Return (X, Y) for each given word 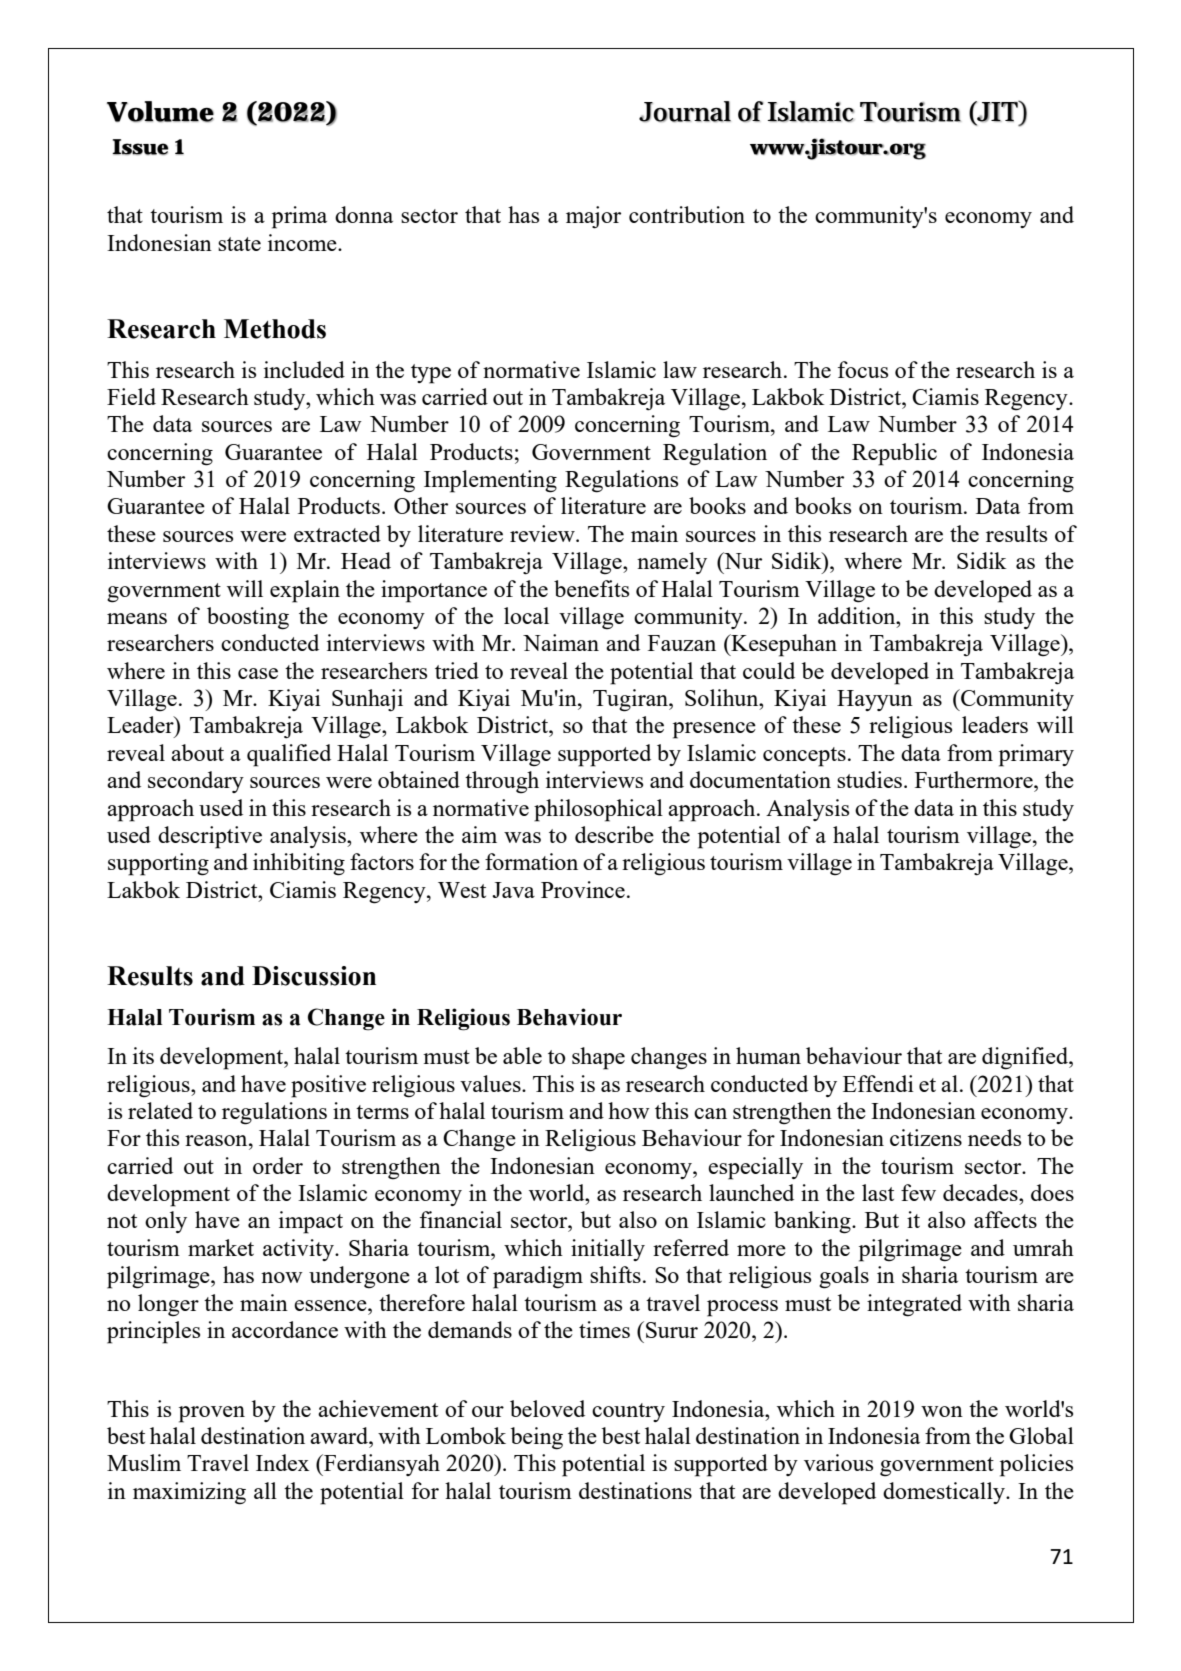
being (537, 1438)
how (629, 1110)
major (593, 217)
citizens (926, 1137)
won (942, 1411)
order (278, 1165)
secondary (196, 782)
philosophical (598, 810)
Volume (160, 111)
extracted (337, 533)
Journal (685, 111)
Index (282, 1462)
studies (869, 779)
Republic (894, 454)
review (543, 533)
